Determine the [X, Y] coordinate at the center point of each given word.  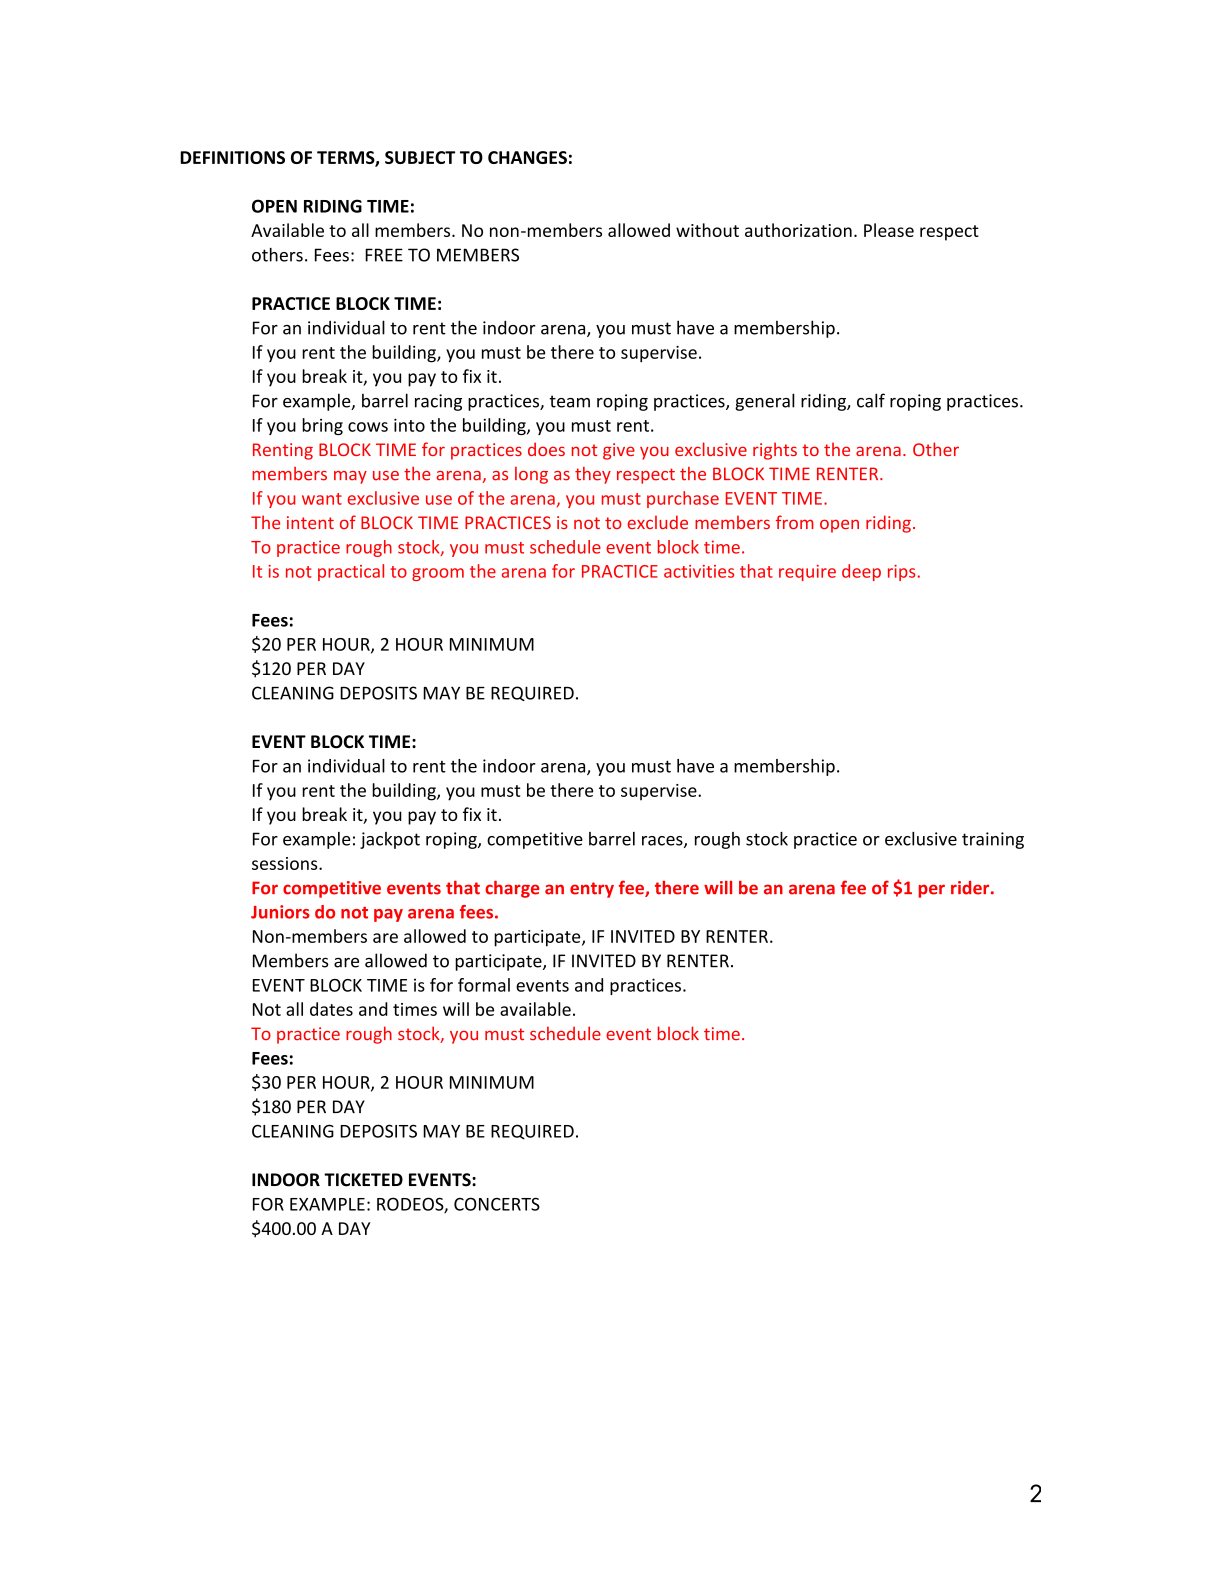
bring [322, 426]
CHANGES [527, 157]
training [993, 840]
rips [901, 573]
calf [871, 400]
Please [889, 230]
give [619, 451]
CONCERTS [497, 1204]
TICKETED [363, 1180]
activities [699, 571]
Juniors [280, 912]
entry [592, 890]
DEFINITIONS [232, 157]
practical [351, 572]
